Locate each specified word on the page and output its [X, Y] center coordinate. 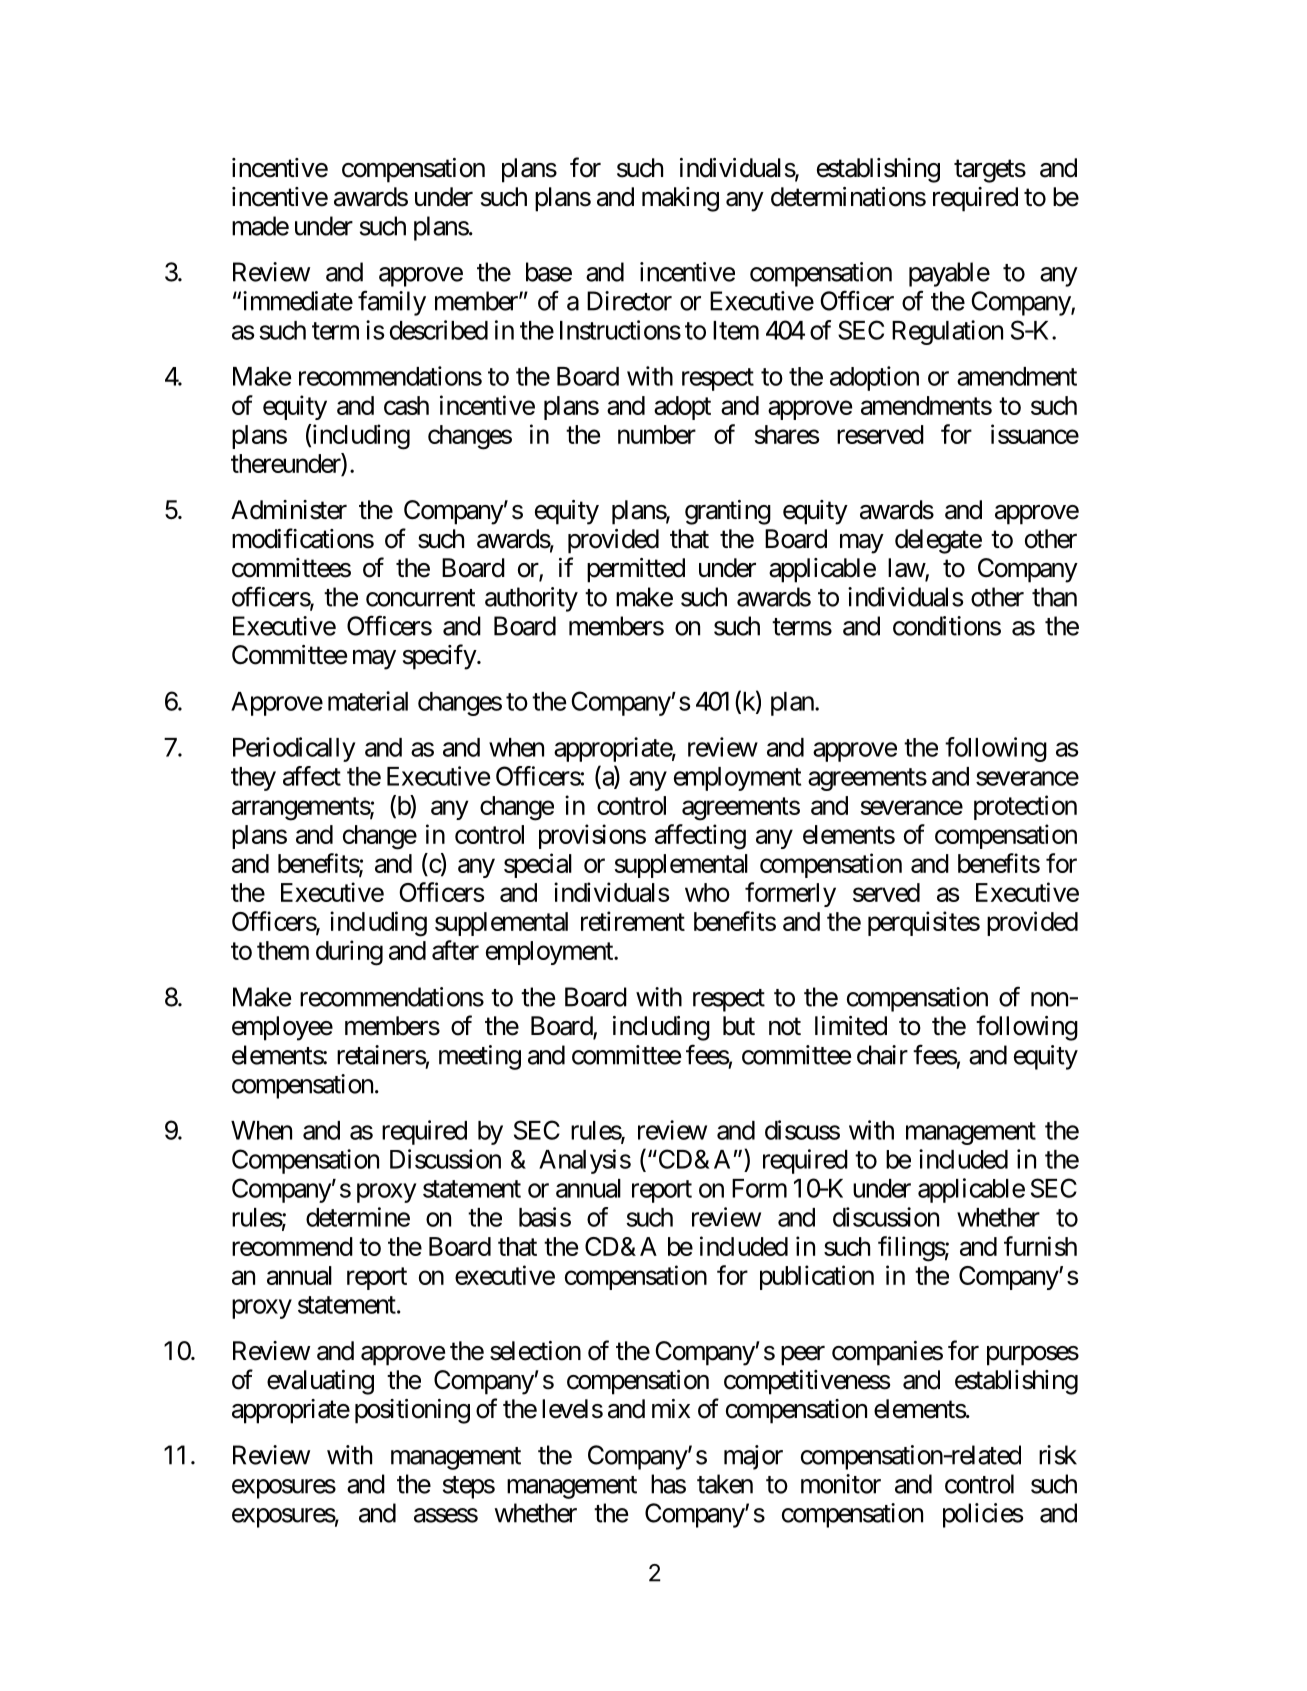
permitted [636, 570]
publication [817, 1277]
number [657, 434]
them [283, 950]
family [392, 303]
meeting [480, 1057]
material [368, 701]
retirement [633, 921]
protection [1025, 807]
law [907, 569]
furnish [1040, 1246]
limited [851, 1026]
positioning [412, 1411]
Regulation [947, 332]
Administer [289, 510]
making [680, 199]
